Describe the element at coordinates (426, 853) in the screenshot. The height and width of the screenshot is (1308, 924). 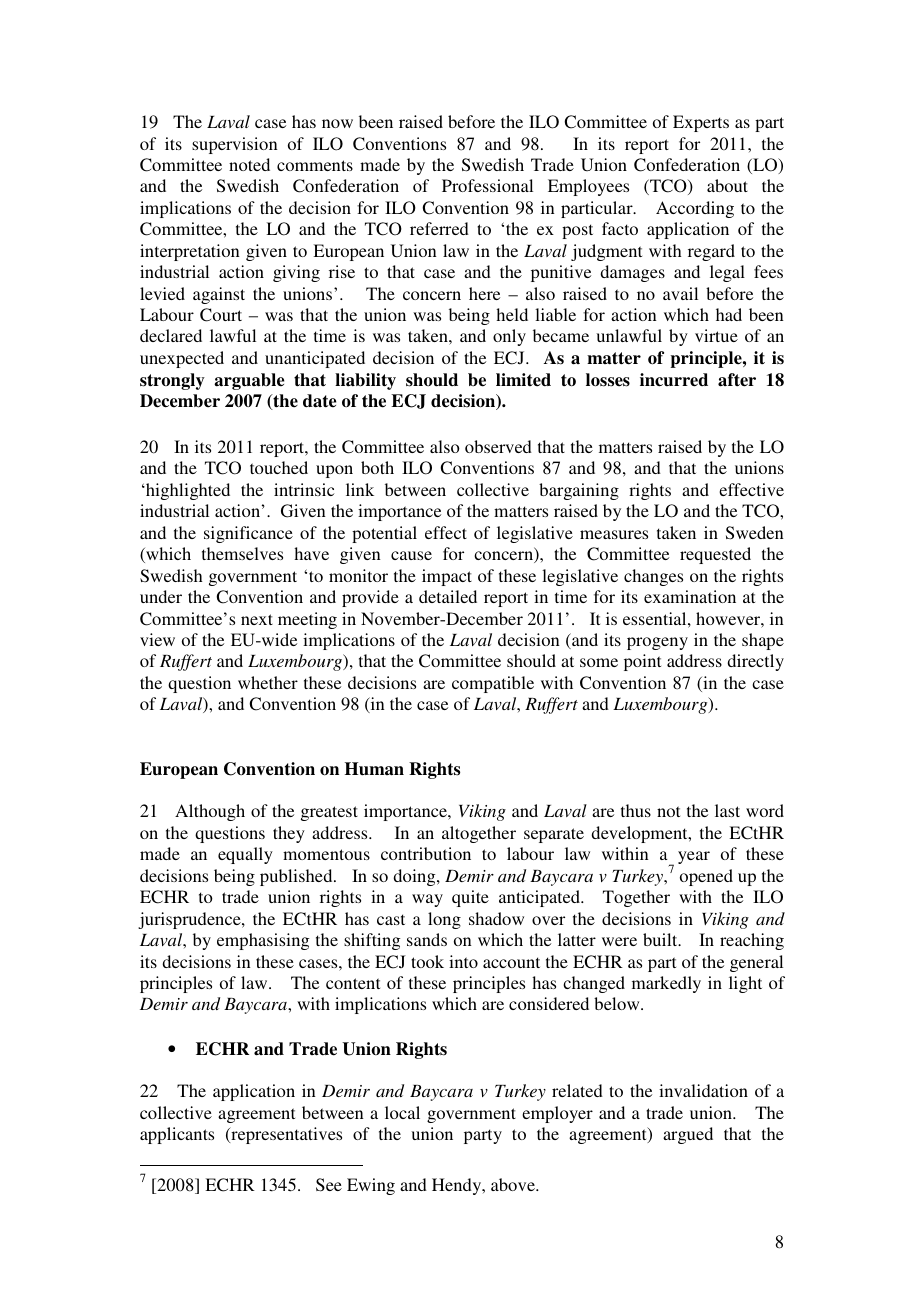
I see `contribution` at that location.
